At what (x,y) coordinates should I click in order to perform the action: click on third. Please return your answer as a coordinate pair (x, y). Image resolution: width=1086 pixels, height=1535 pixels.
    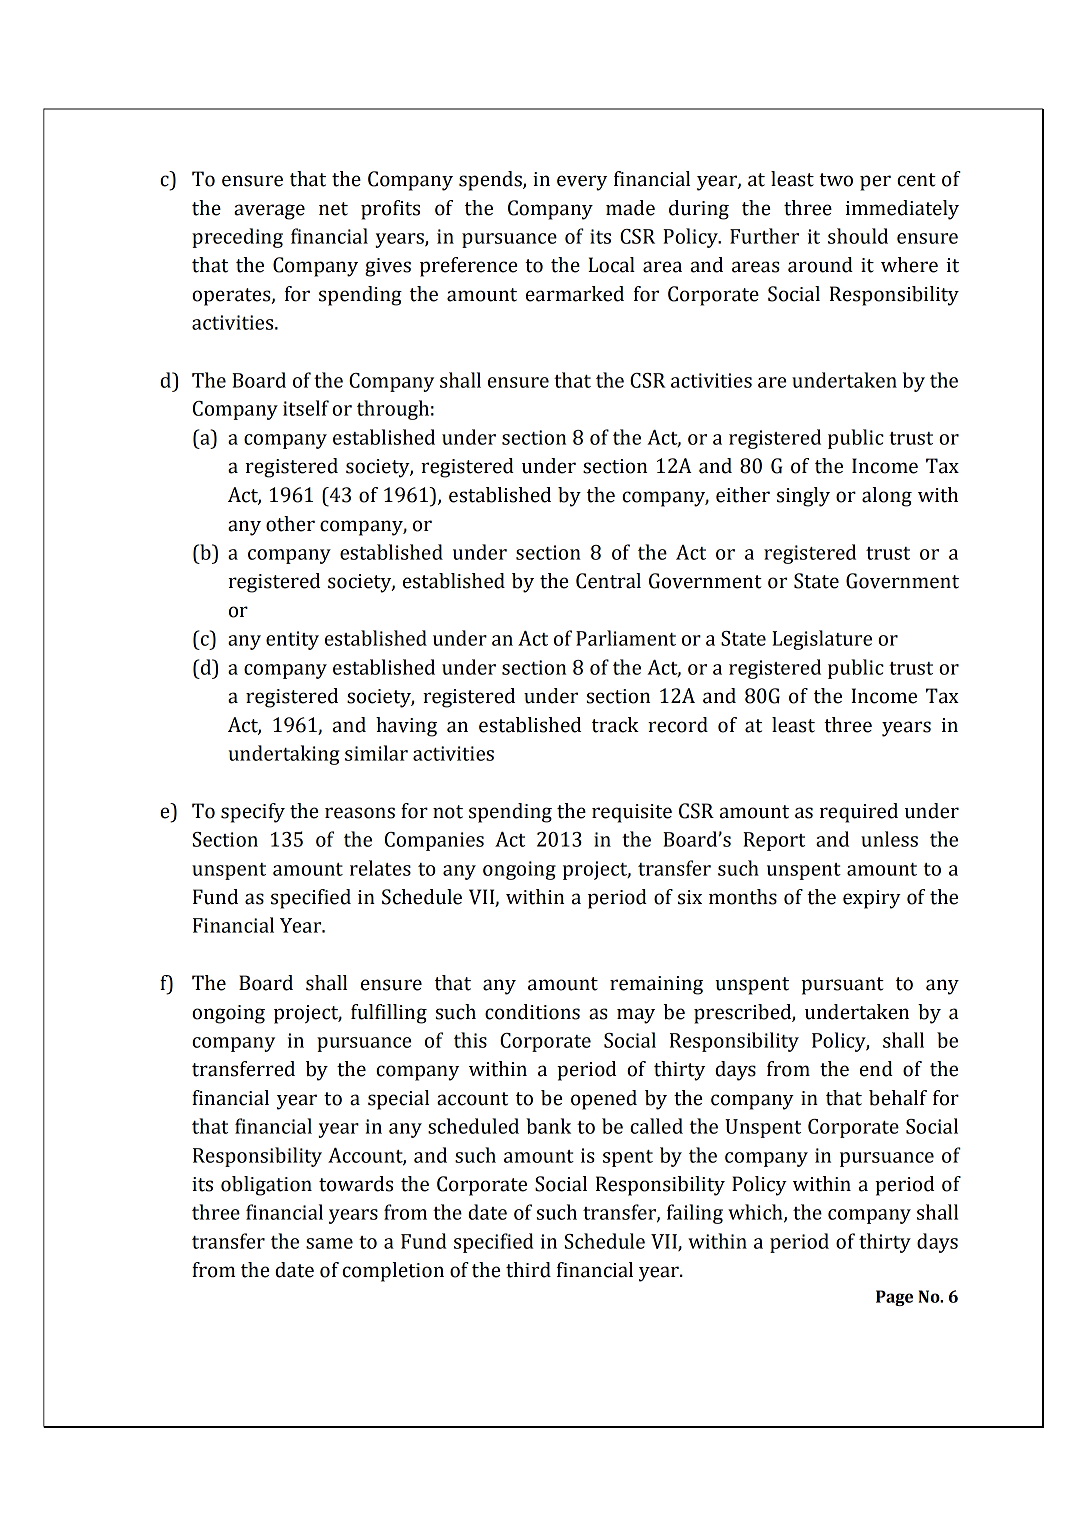
    Looking at the image, I should click on (528, 1270).
